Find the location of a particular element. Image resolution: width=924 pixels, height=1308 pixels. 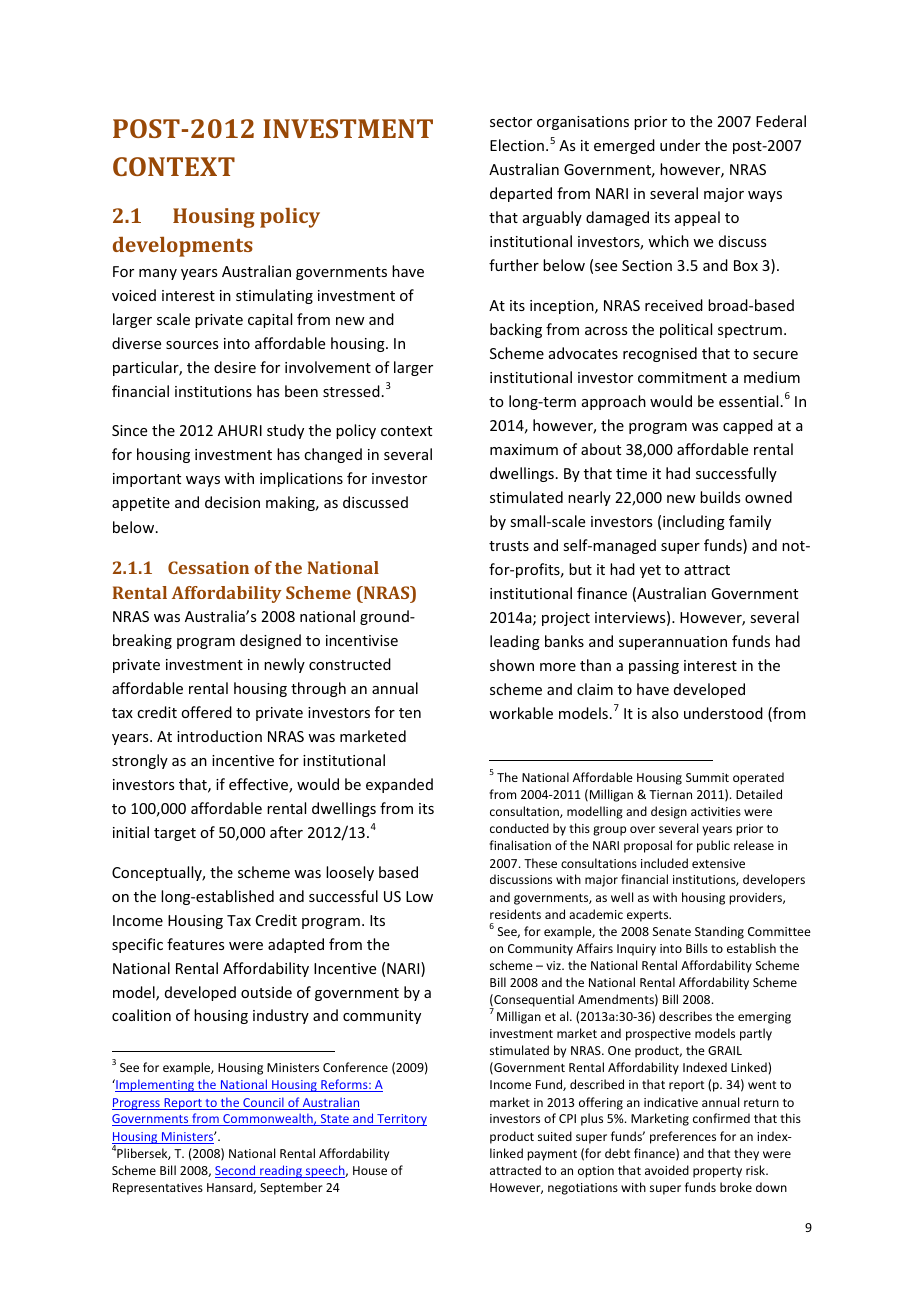

commitment is located at coordinates (682, 377).
